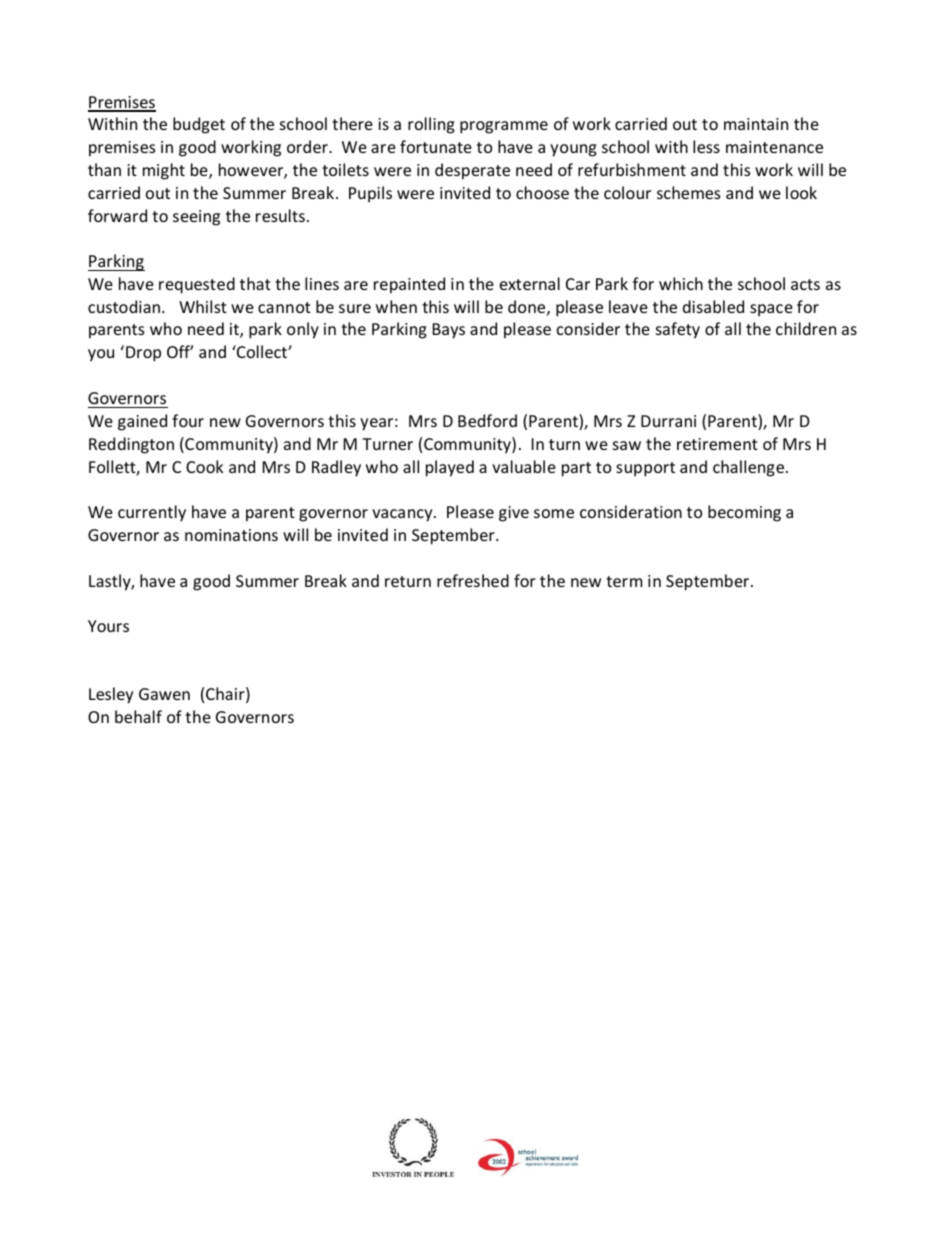 Image resolution: width=952 pixels, height=1233 pixels. Describe the element at coordinates (152, 513) in the page. I see `currently` at that location.
